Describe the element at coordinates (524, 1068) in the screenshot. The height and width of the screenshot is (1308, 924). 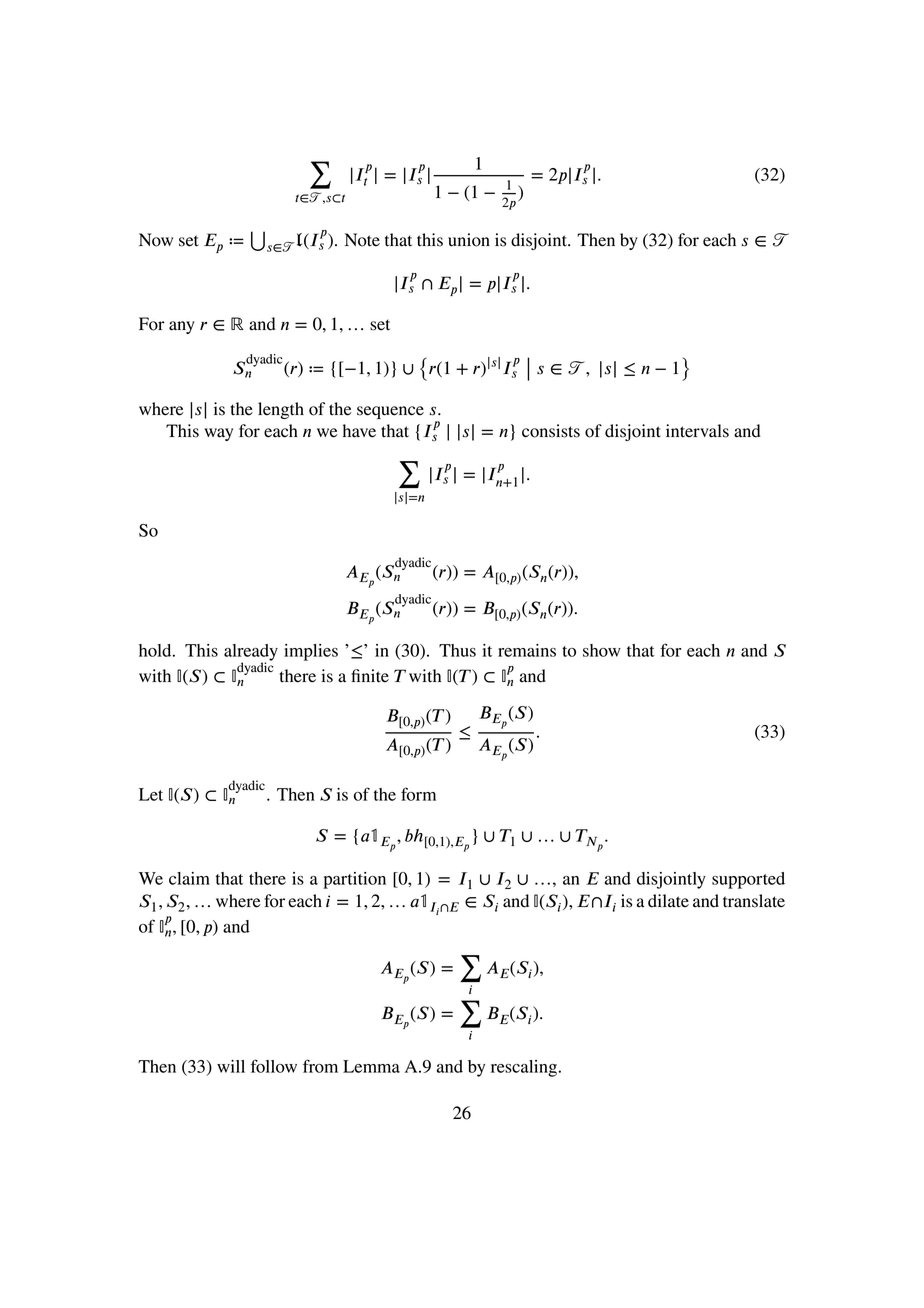
I see `rescaling` at that location.
